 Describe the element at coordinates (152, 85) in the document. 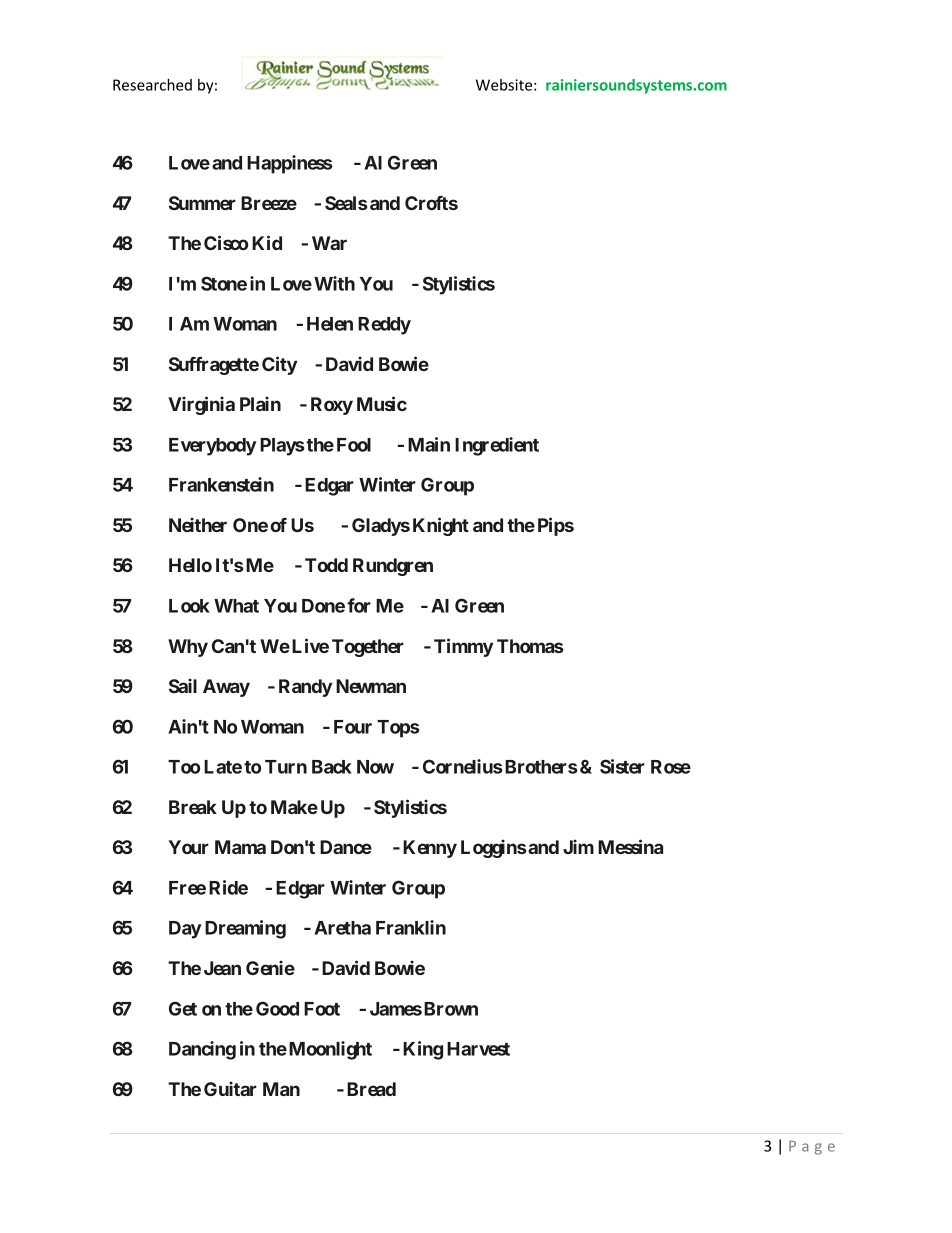

I see `Researched` at that location.
